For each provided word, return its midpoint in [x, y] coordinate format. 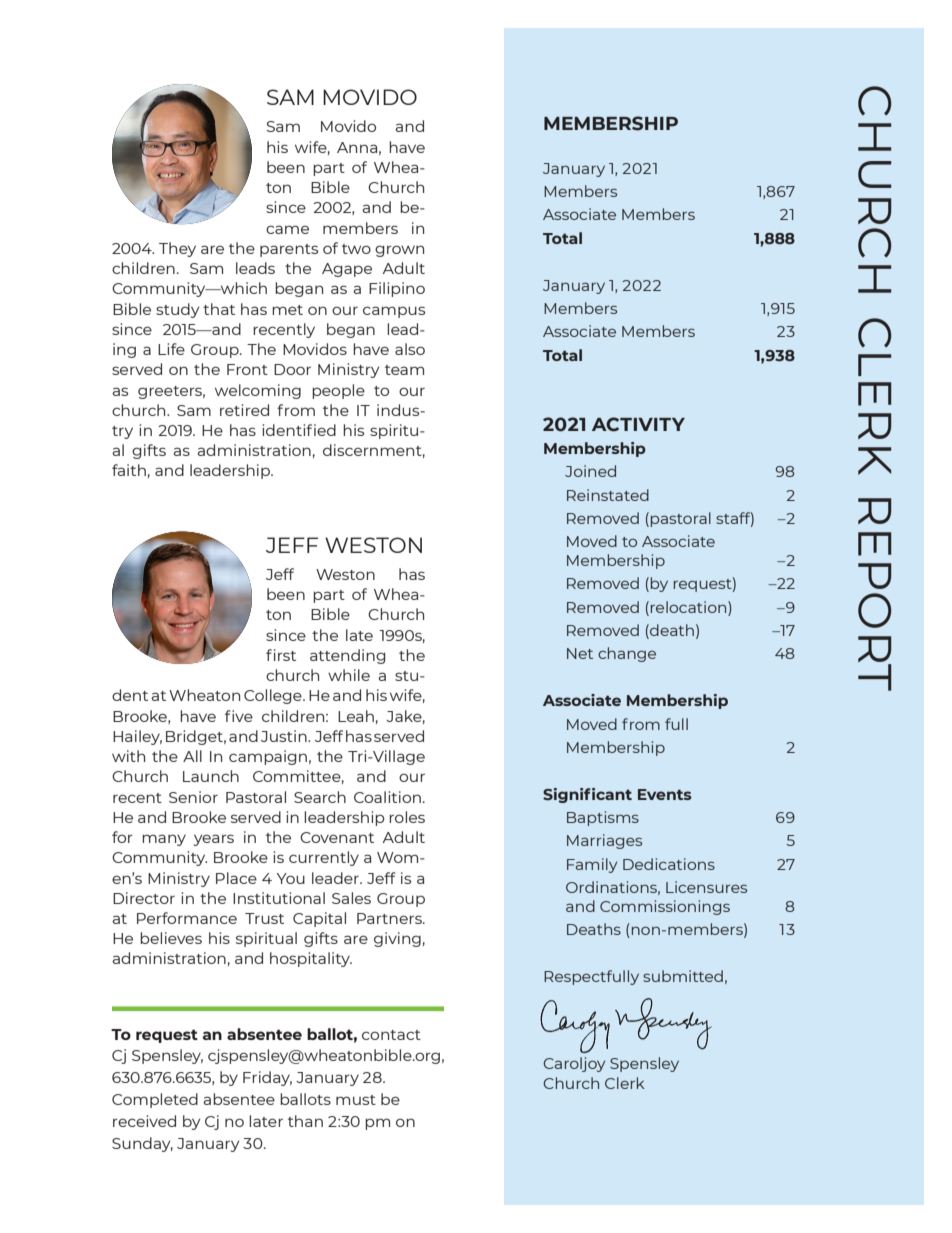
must [356, 1100]
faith [129, 470]
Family [592, 865]
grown [399, 251]
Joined [590, 471]
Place [236, 878]
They [177, 249]
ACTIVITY [638, 424]
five [239, 716]
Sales [351, 898]
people [338, 391]
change [627, 654]
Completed [155, 1100]
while [349, 675]
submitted [683, 976]
